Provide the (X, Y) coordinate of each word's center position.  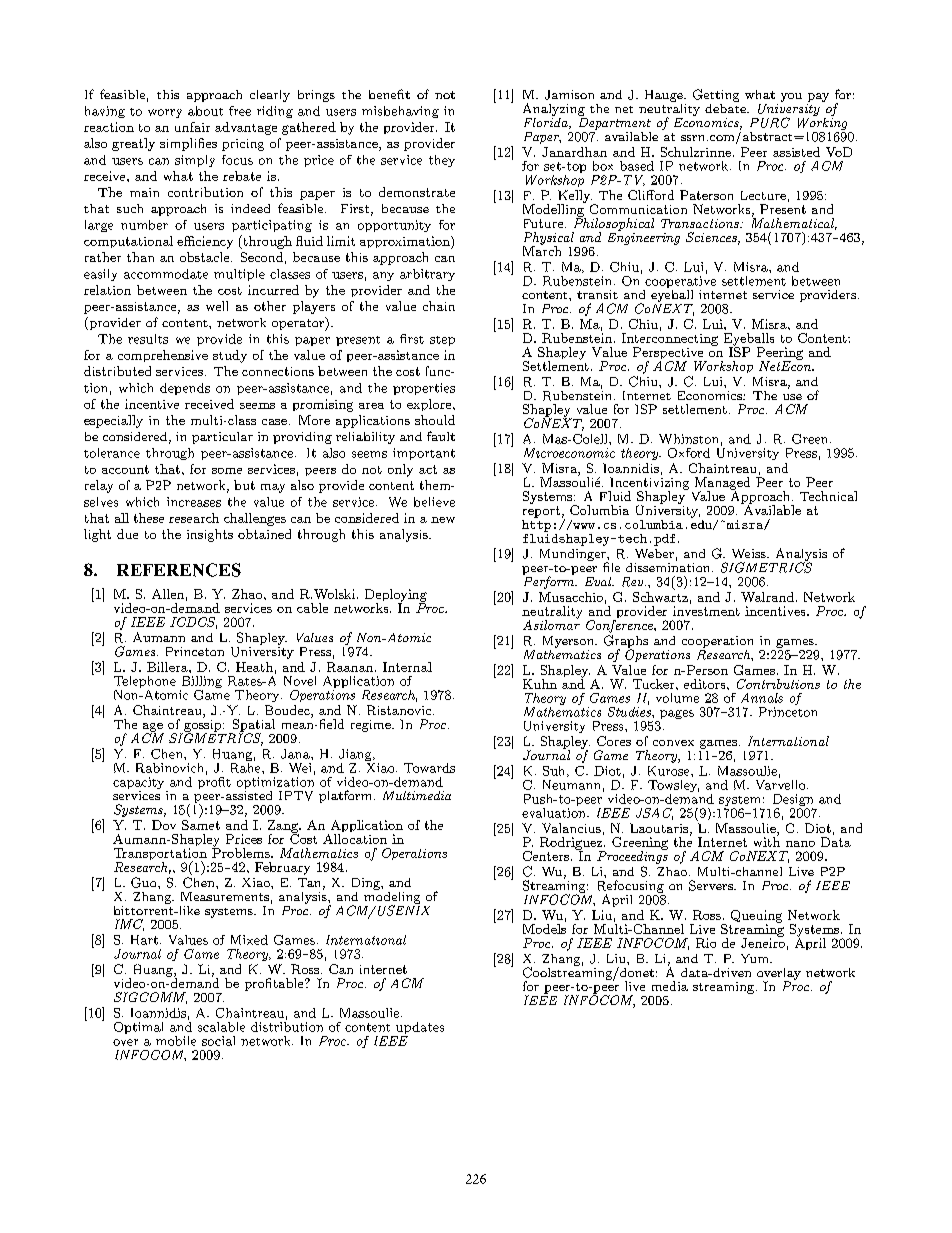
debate (726, 107)
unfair (192, 127)
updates (419, 1029)
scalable (221, 1027)
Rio (706, 943)
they (442, 161)
